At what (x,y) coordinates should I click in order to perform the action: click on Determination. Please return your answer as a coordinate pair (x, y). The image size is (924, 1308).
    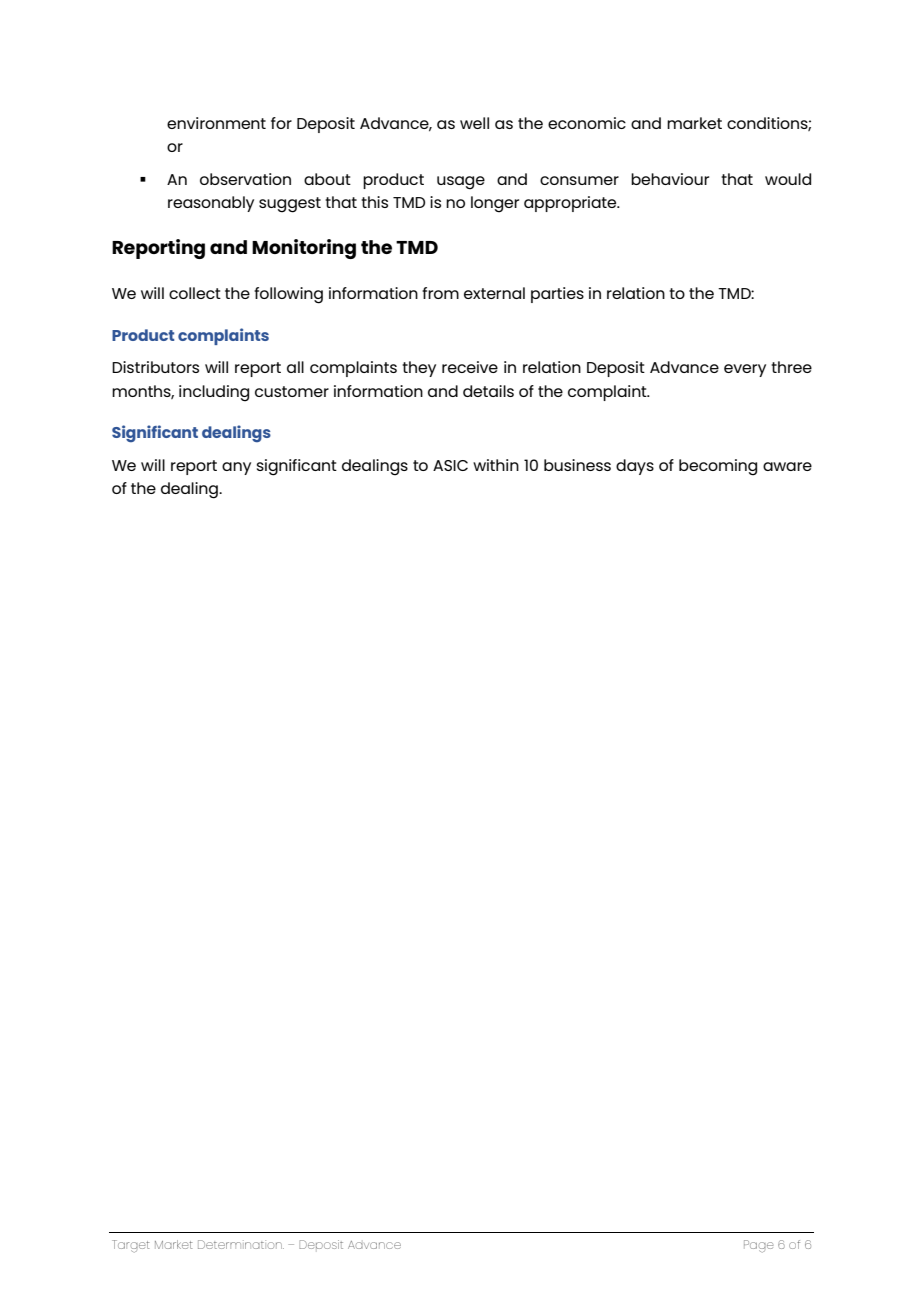
    Looking at the image, I should click on (241, 1244).
